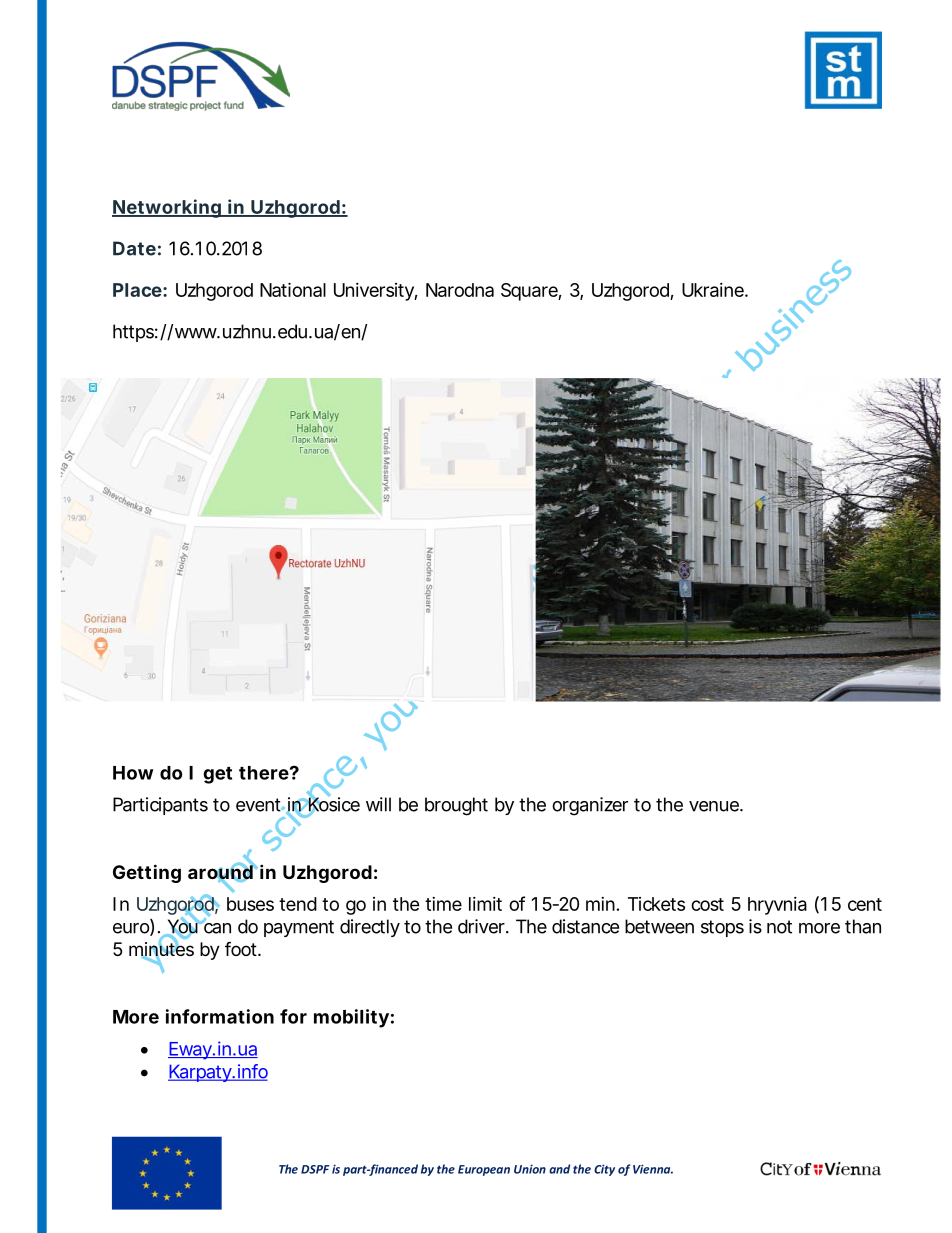  Describe the element at coordinates (293, 289) in the screenshot. I see `National` at that location.
